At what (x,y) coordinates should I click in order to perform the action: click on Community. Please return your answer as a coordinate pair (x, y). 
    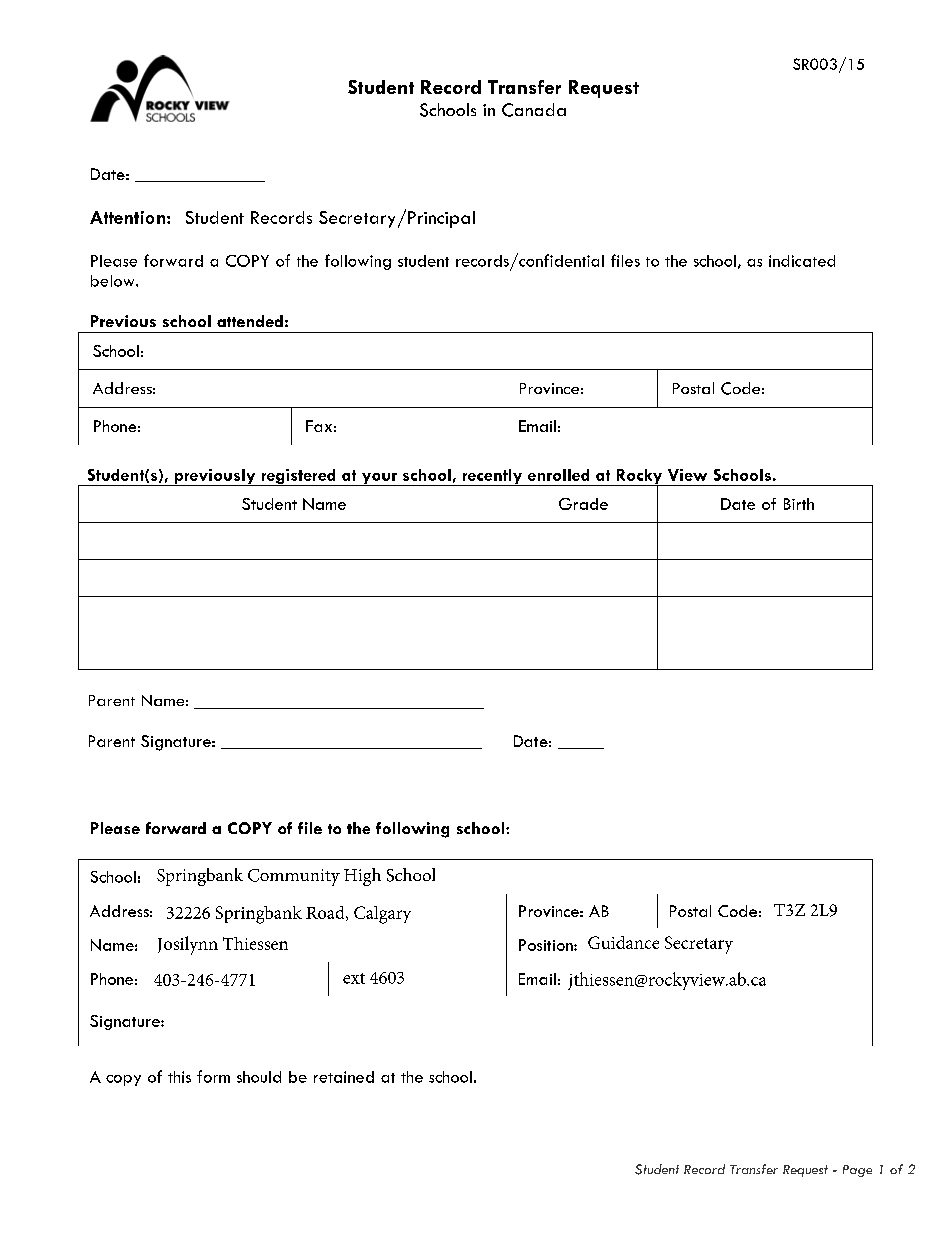
    Looking at the image, I should click on (294, 877).
